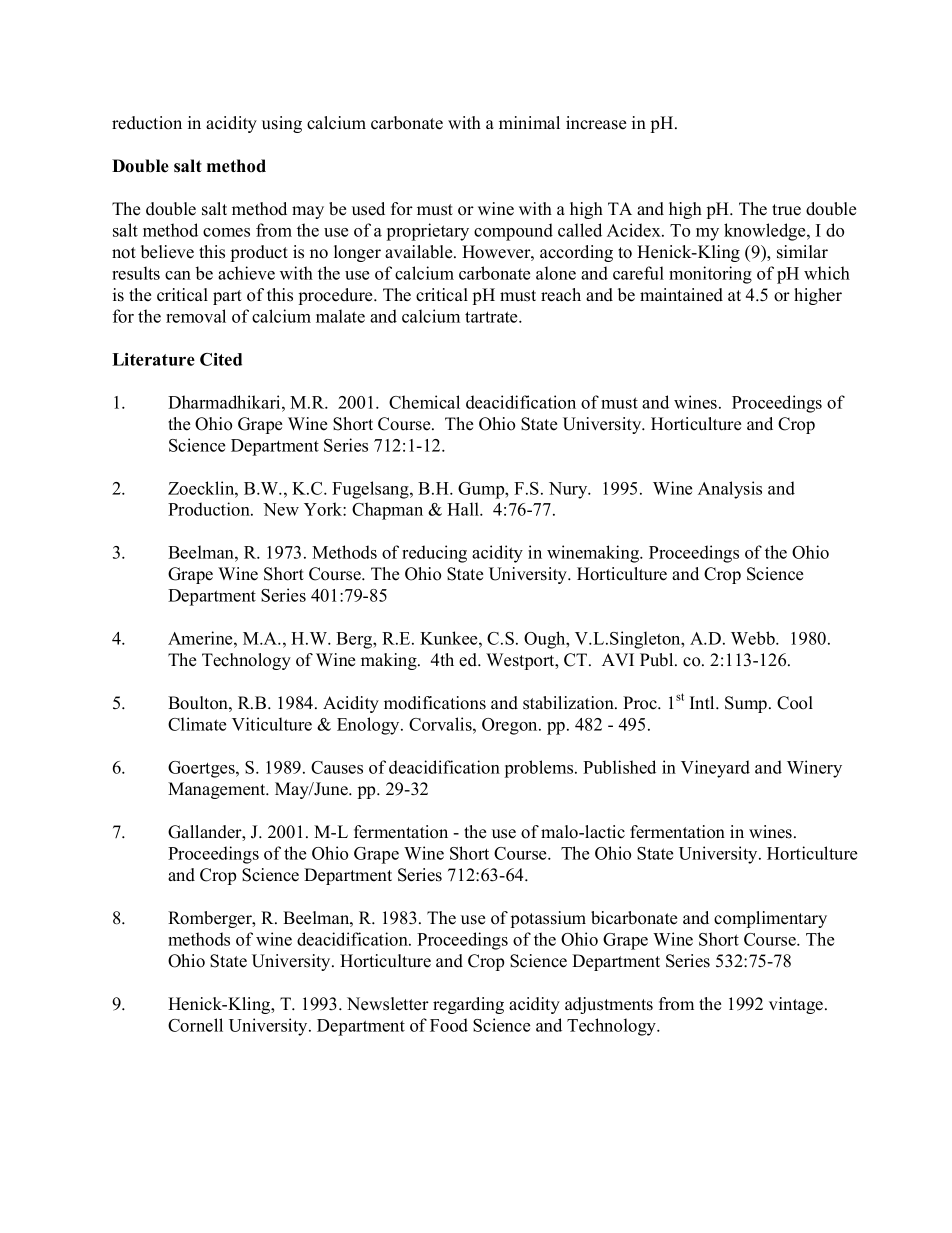  Describe the element at coordinates (786, 210) in the screenshot. I see `true` at that location.
